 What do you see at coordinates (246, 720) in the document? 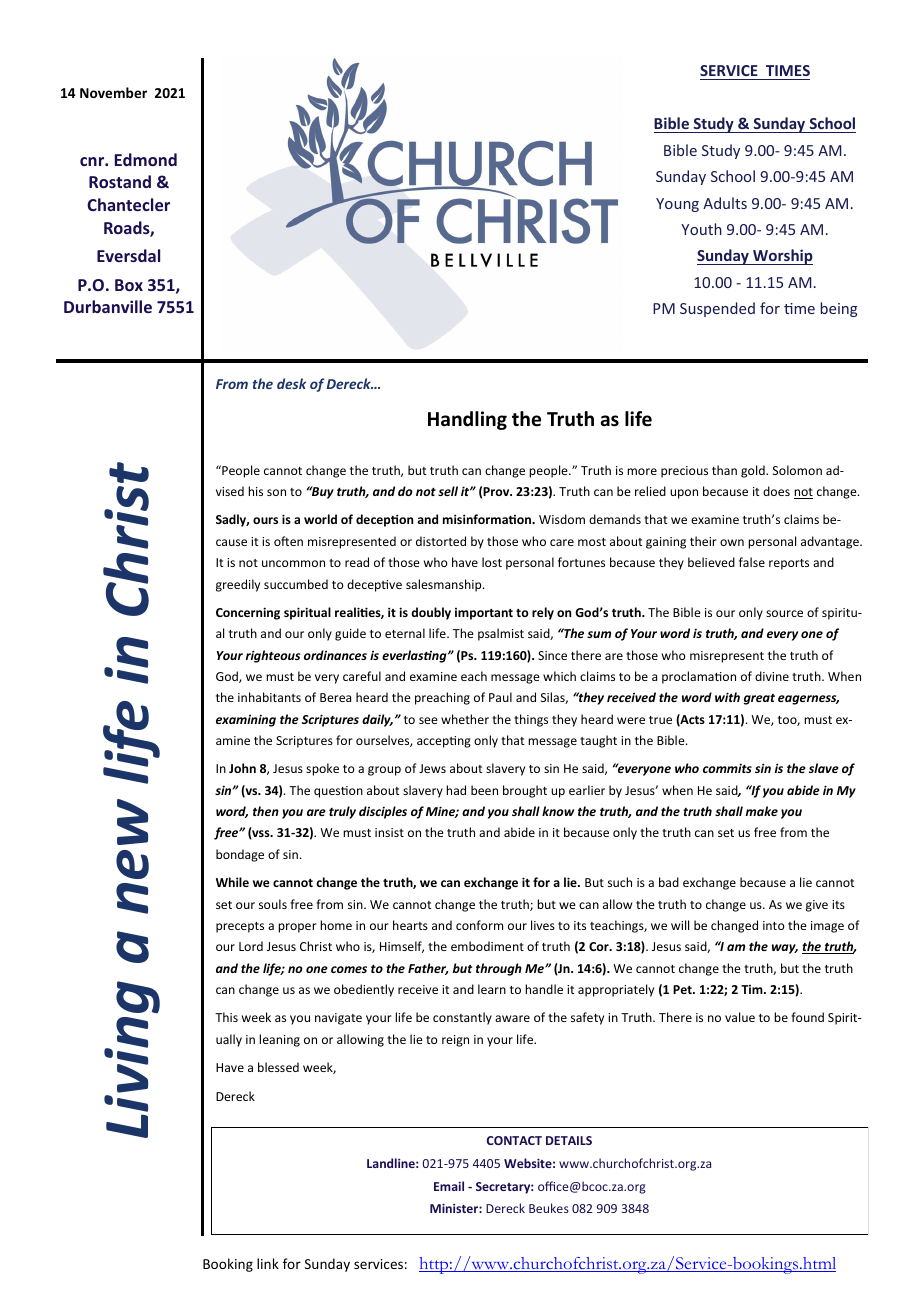
I see `examining` at bounding box center [246, 720].
